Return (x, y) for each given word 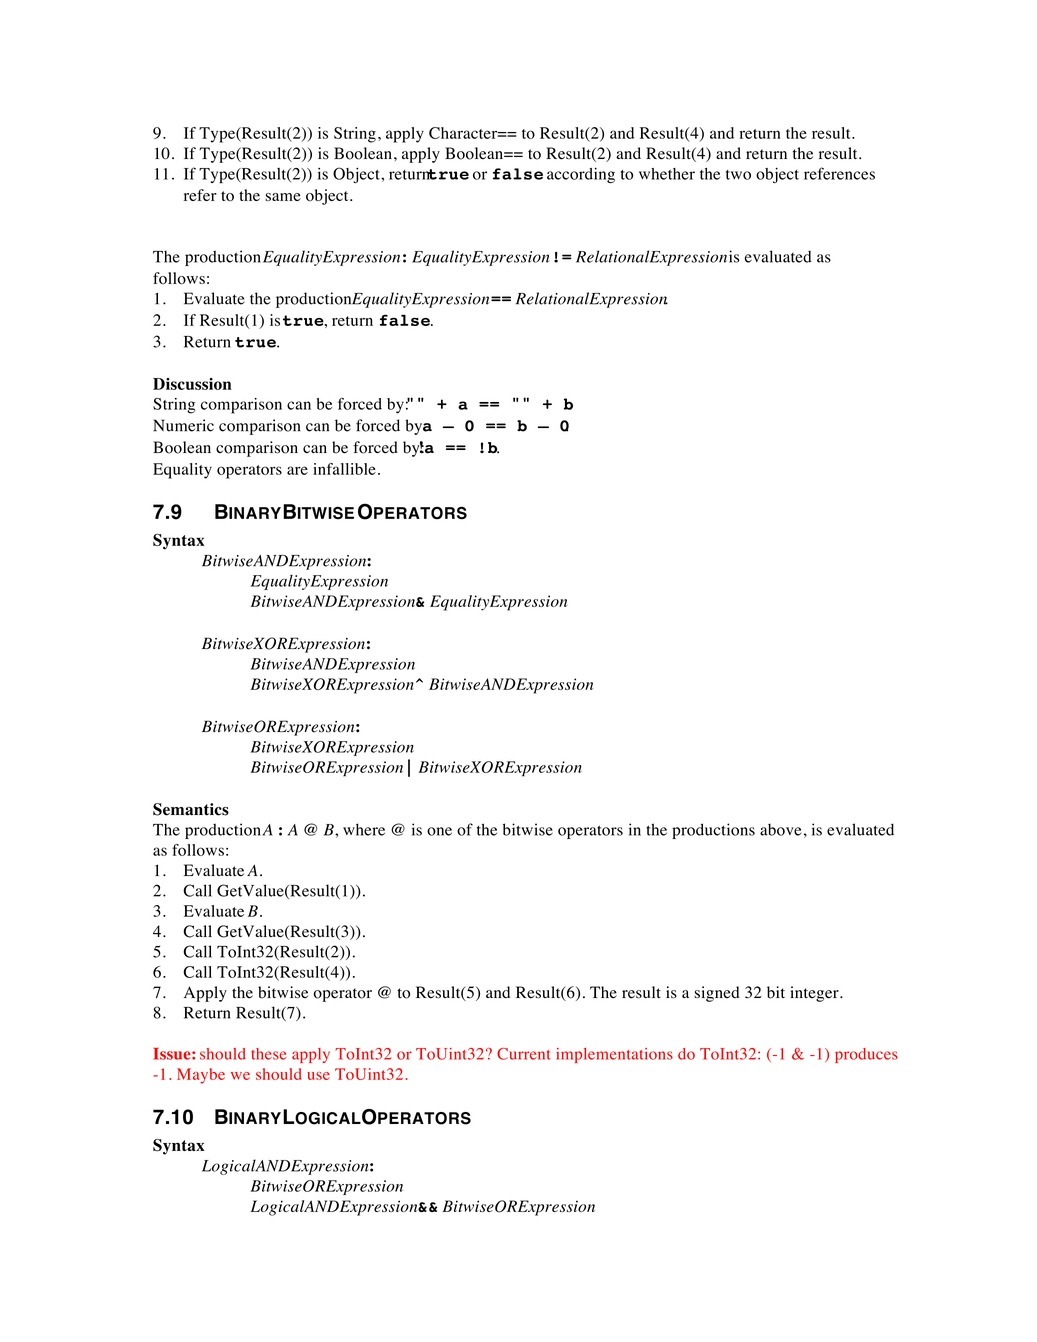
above (780, 830)
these (268, 1054)
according (581, 175)
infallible (344, 469)
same (283, 197)
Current (524, 1054)
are (297, 470)
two (738, 175)
